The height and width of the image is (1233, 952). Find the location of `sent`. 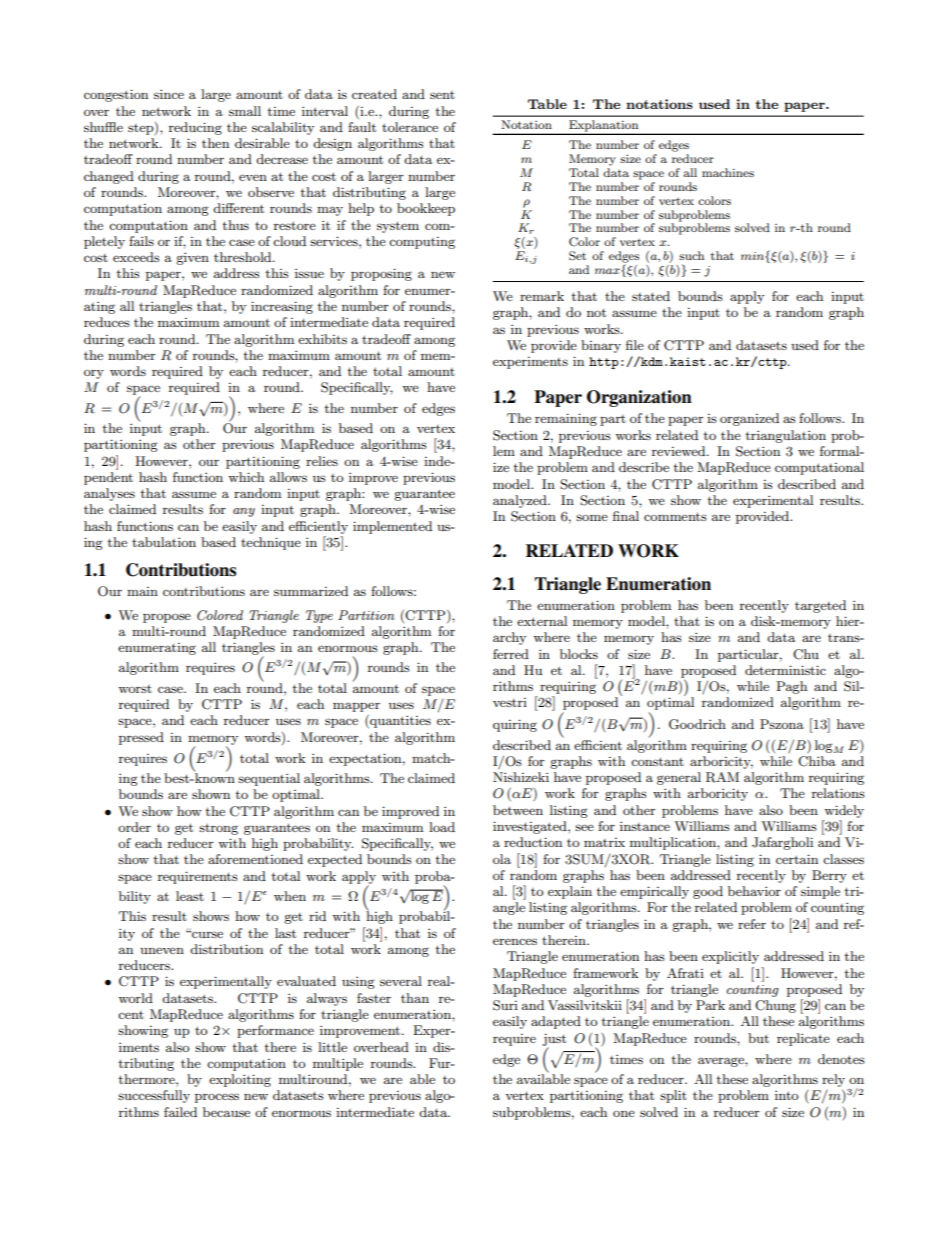

sent is located at coordinates (442, 95).
